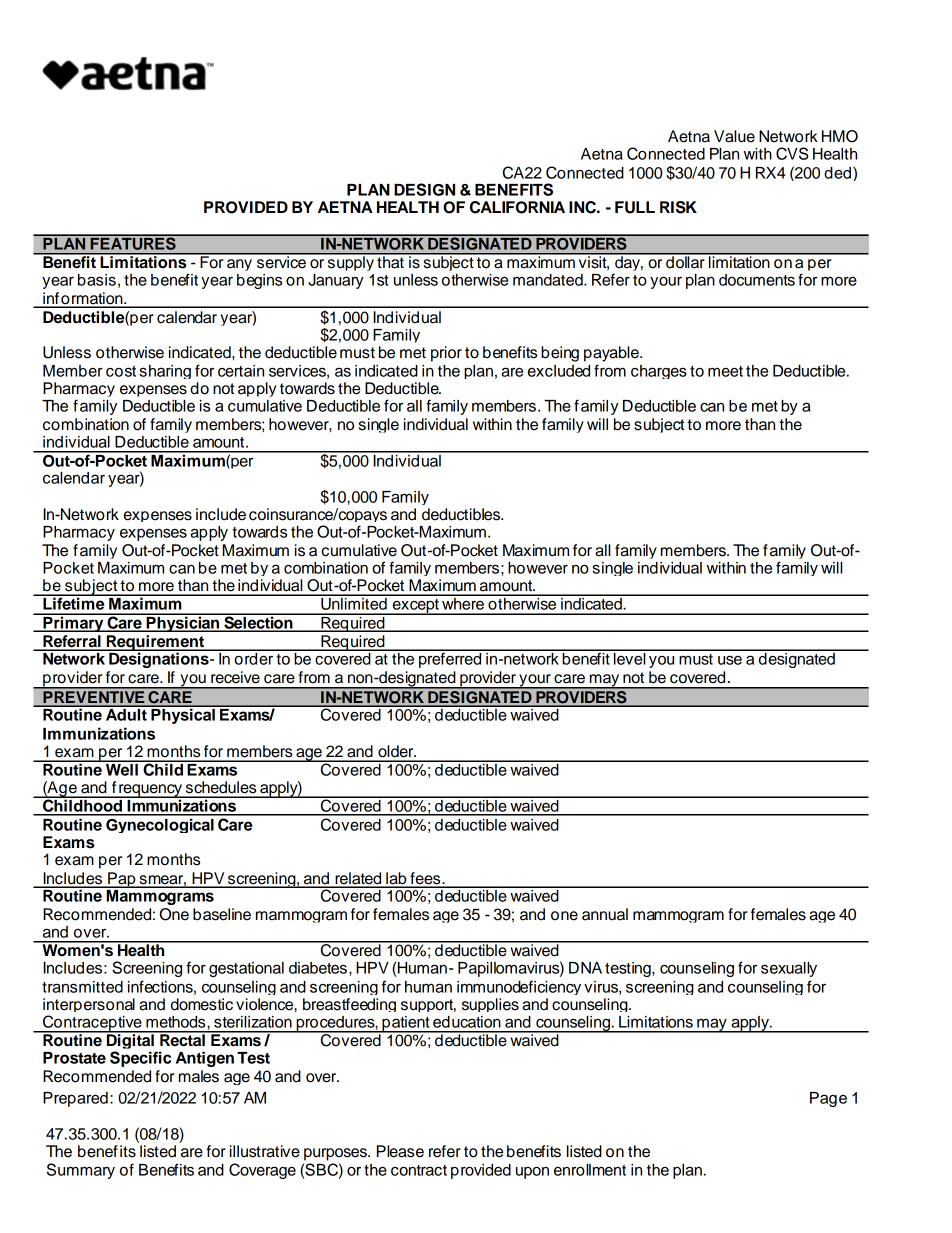 The image size is (952, 1233). I want to click on Summary, so click(81, 1171).
